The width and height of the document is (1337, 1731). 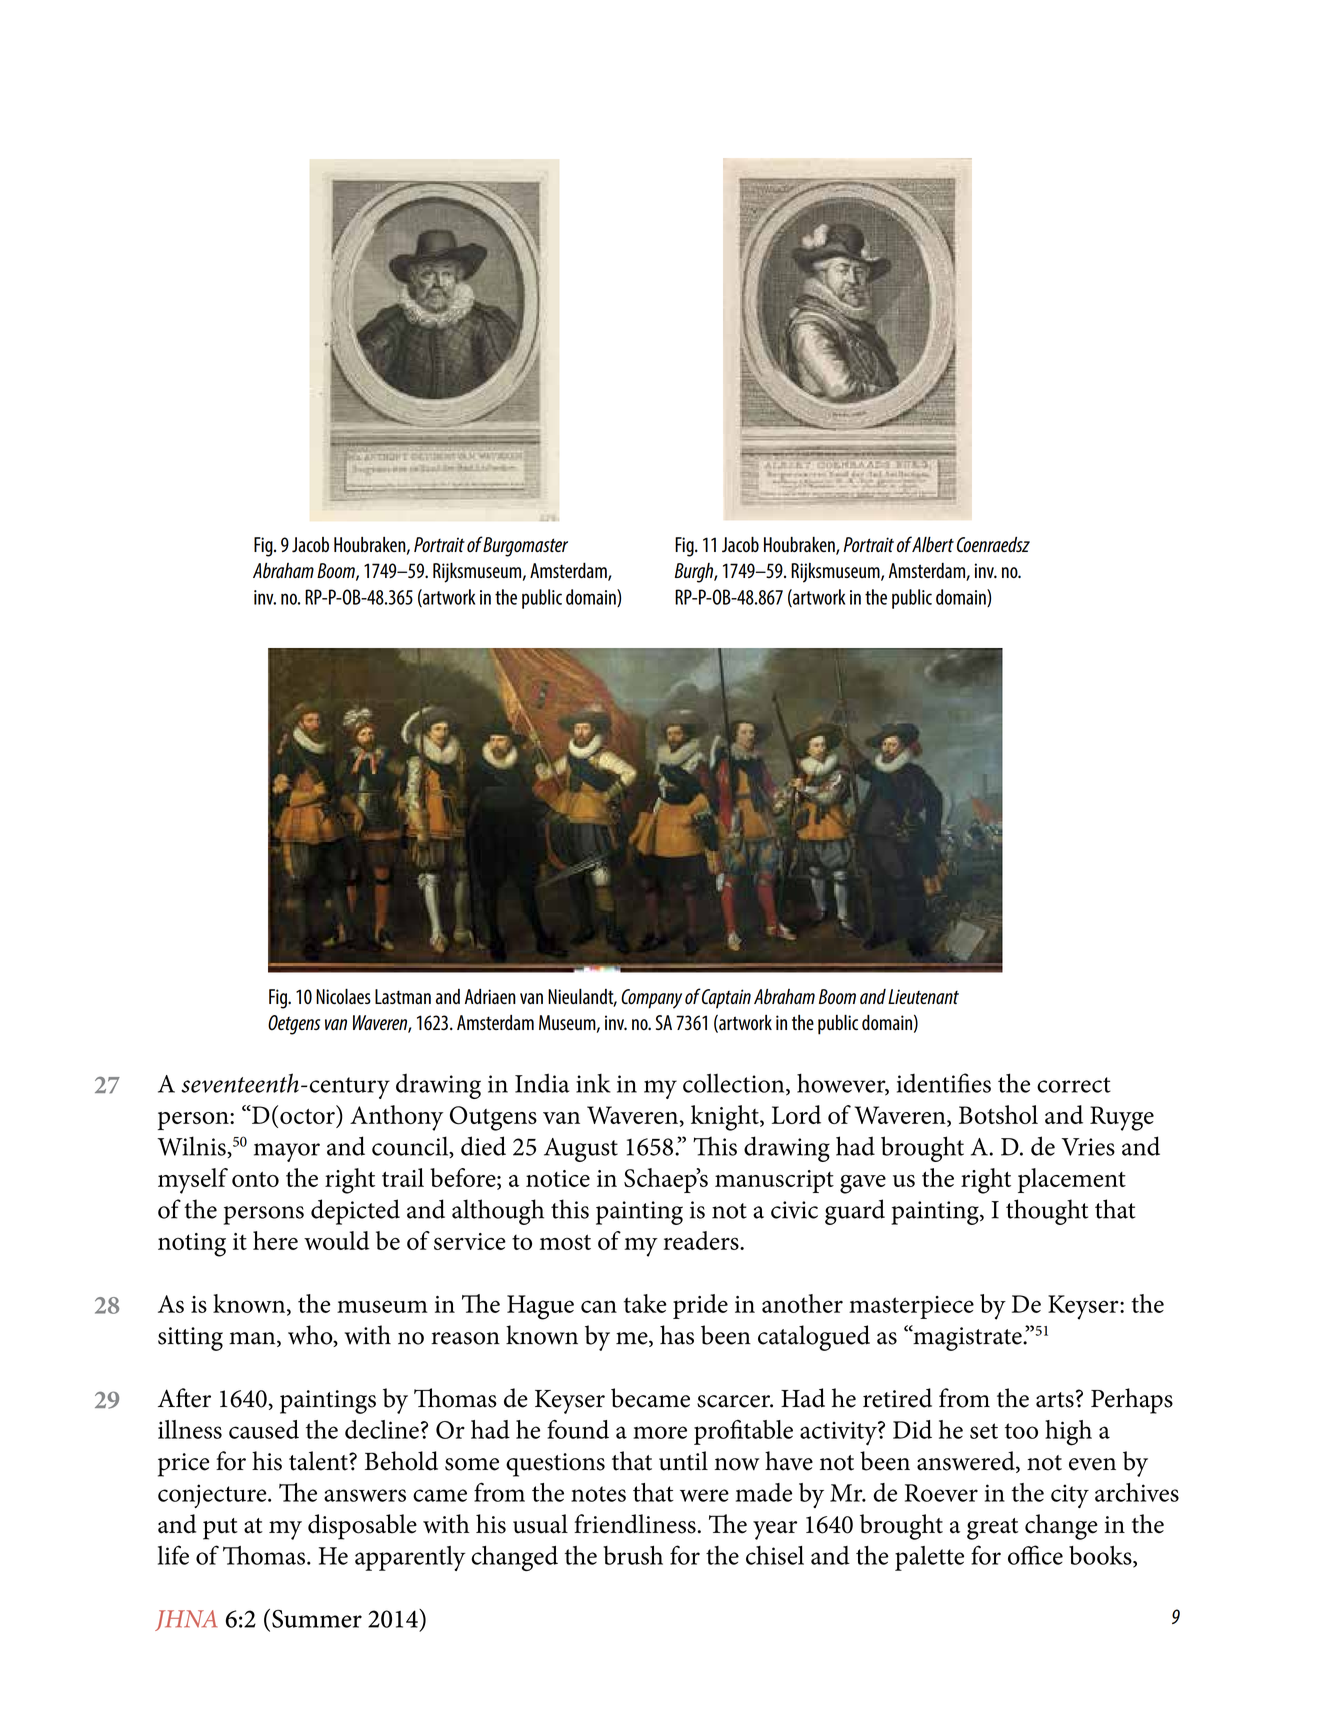 What do you see at coordinates (1047, 1212) in the document?
I see `thought` at bounding box center [1047, 1212].
